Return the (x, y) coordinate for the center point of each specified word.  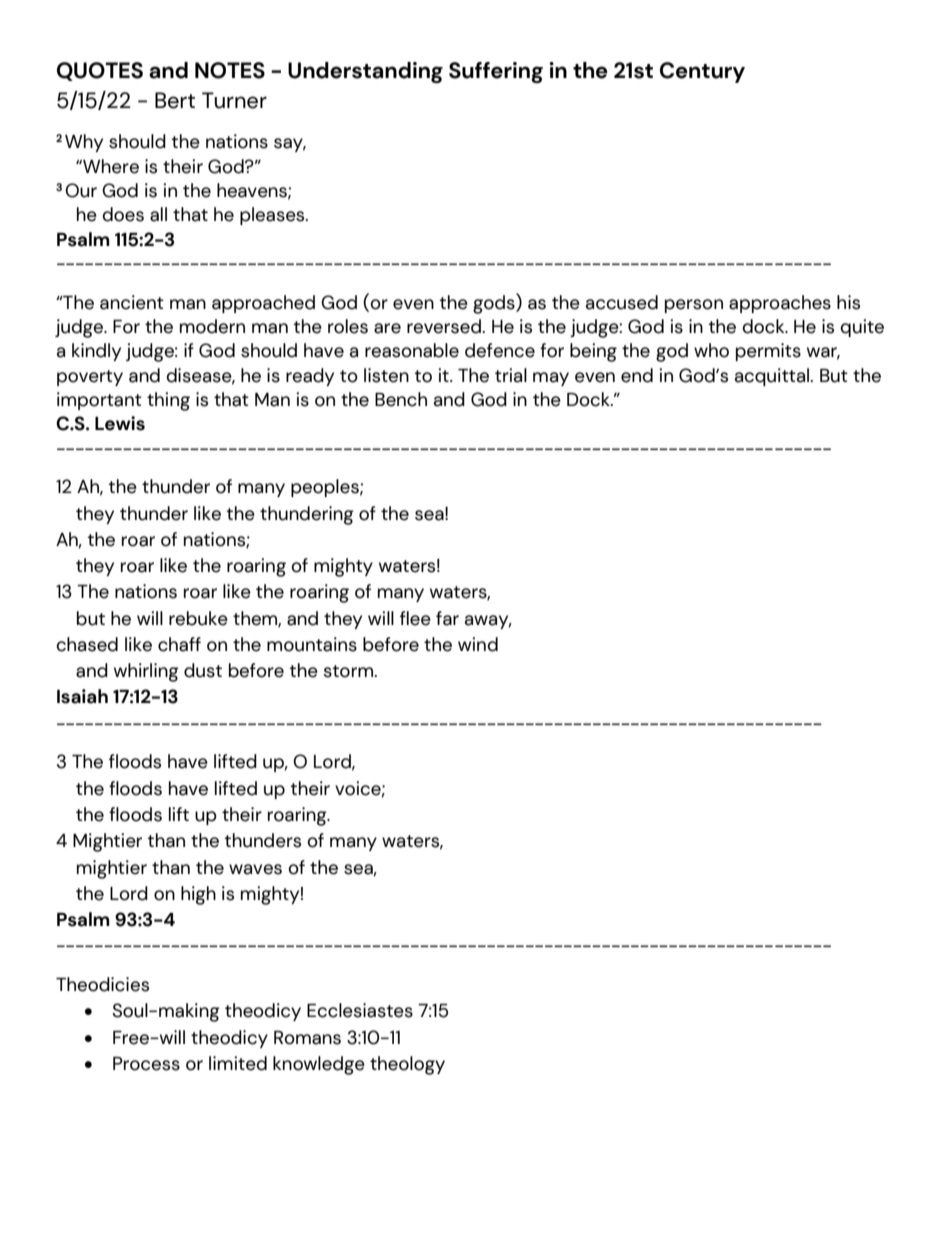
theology (407, 1065)
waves (255, 869)
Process (146, 1064)
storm (349, 671)
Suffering (496, 72)
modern (212, 326)
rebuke (198, 618)
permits (768, 352)
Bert (175, 100)
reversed (445, 326)
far (447, 618)
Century (702, 72)
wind (478, 644)
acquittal (773, 377)
